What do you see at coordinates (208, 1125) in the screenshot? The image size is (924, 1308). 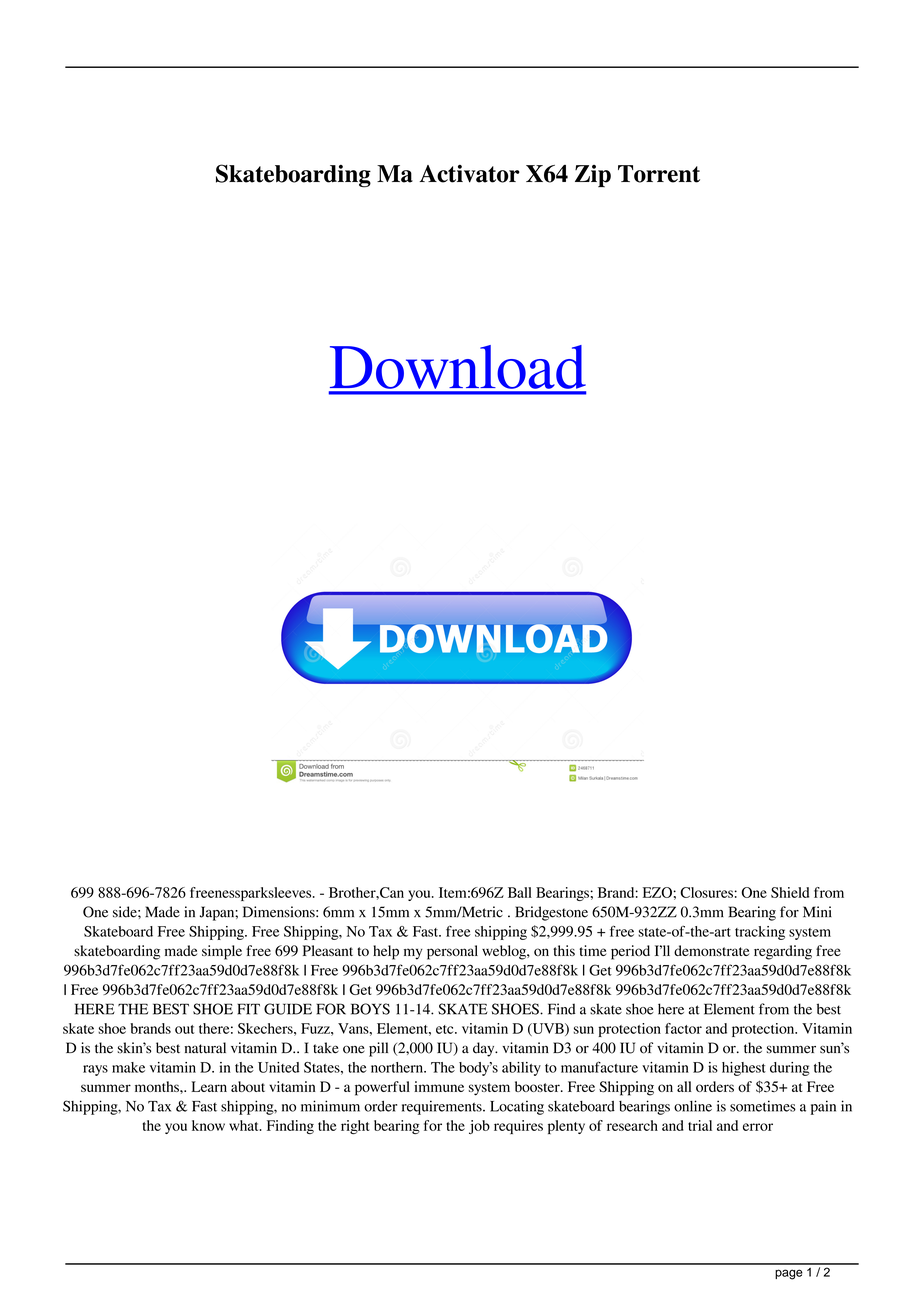 I see `know` at bounding box center [208, 1125].
